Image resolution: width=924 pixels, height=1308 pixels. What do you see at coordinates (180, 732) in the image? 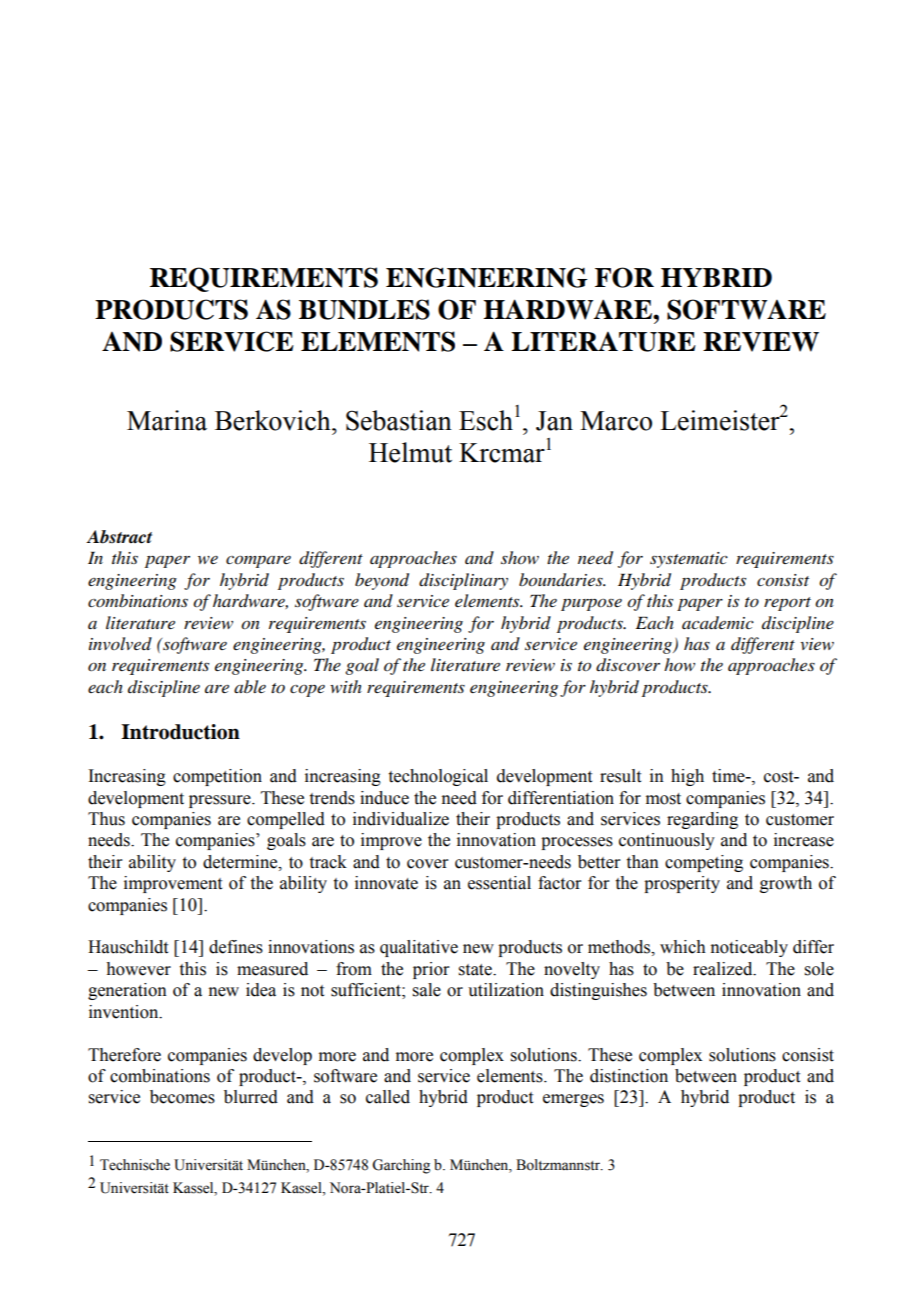
I see `Introduction` at bounding box center [180, 732].
